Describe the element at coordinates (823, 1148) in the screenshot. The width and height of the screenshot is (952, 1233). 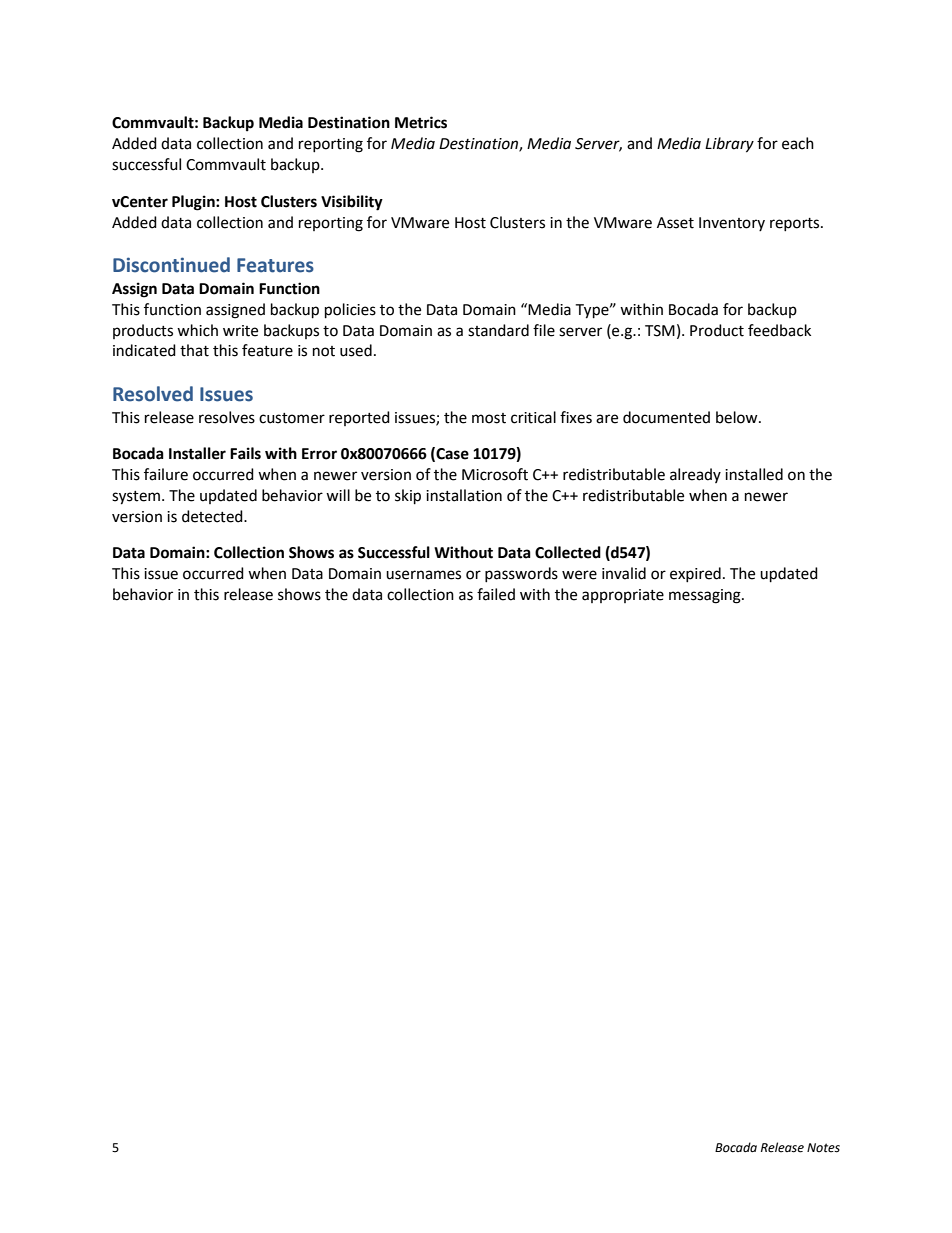
I see `Notes` at that location.
